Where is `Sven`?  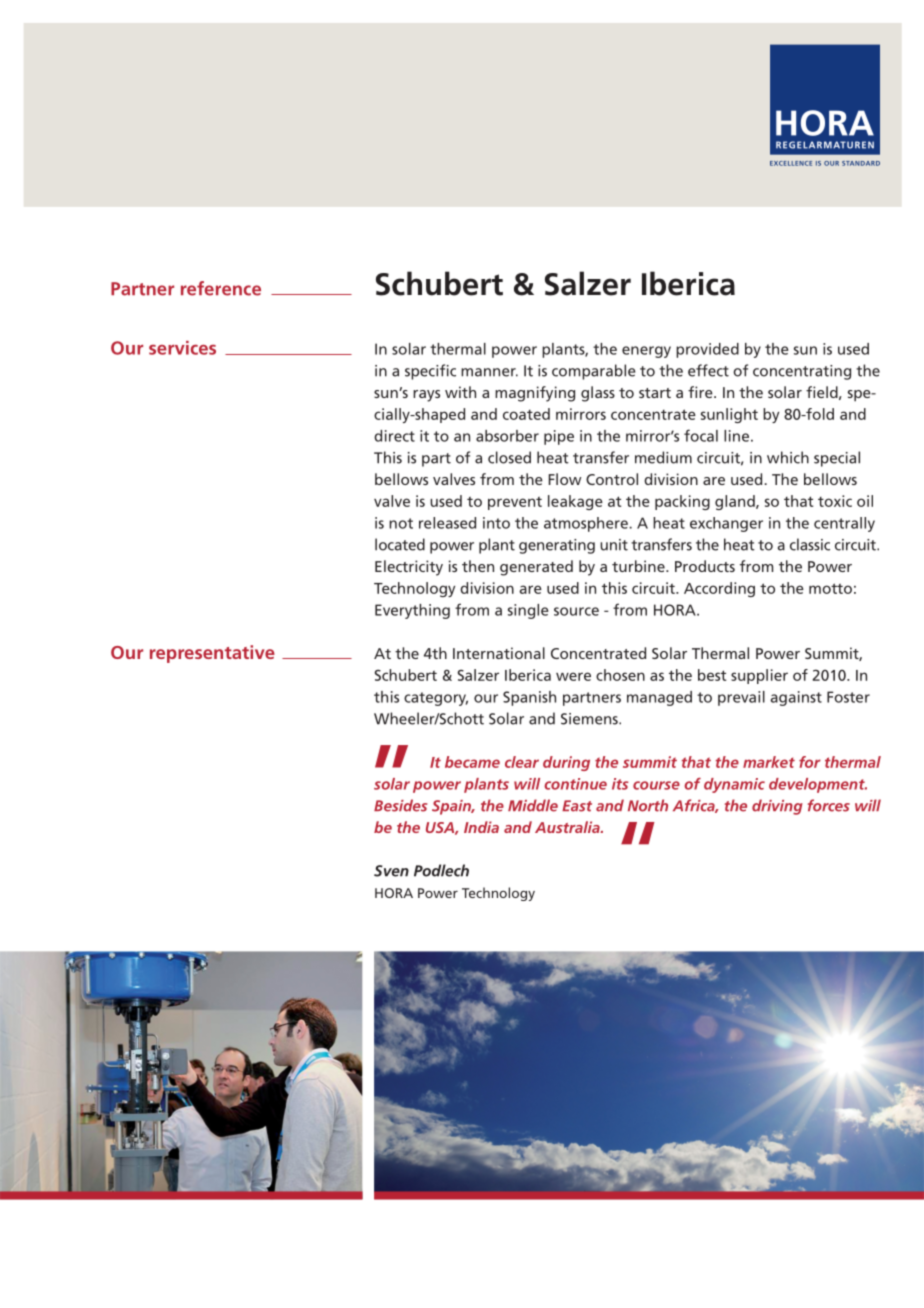
Sven is located at coordinates (391, 871).
